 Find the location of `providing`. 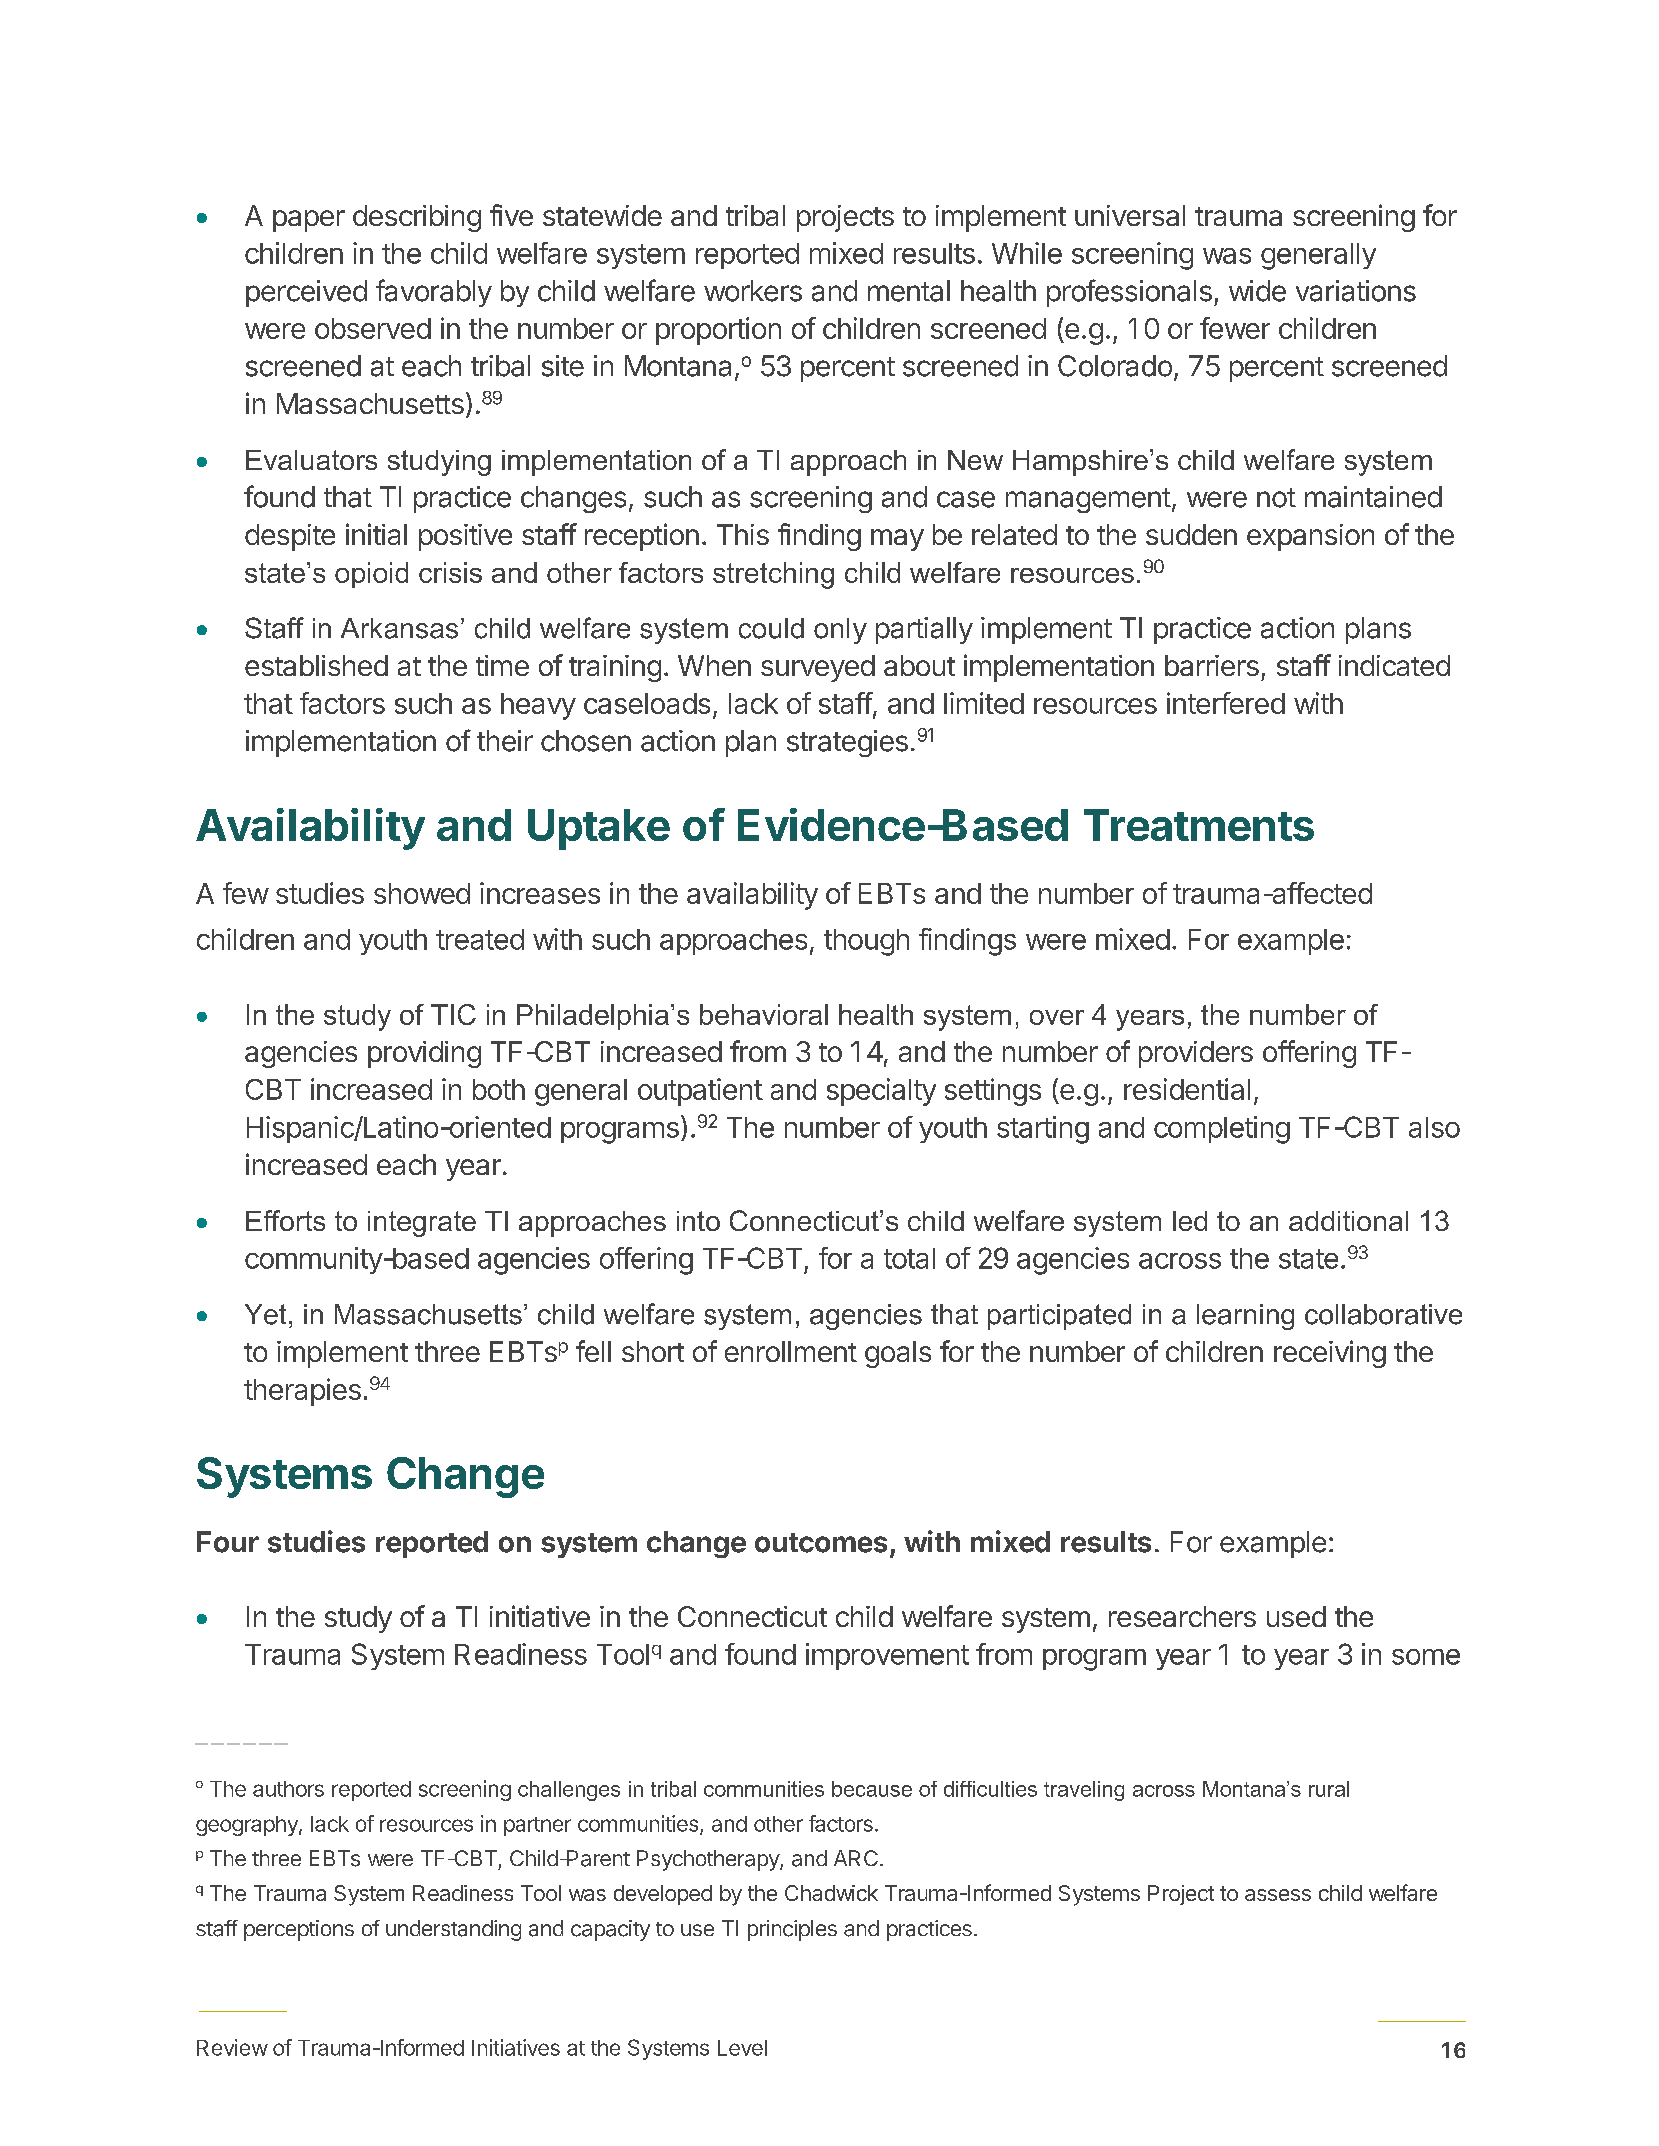

providing is located at coordinates (424, 1054).
